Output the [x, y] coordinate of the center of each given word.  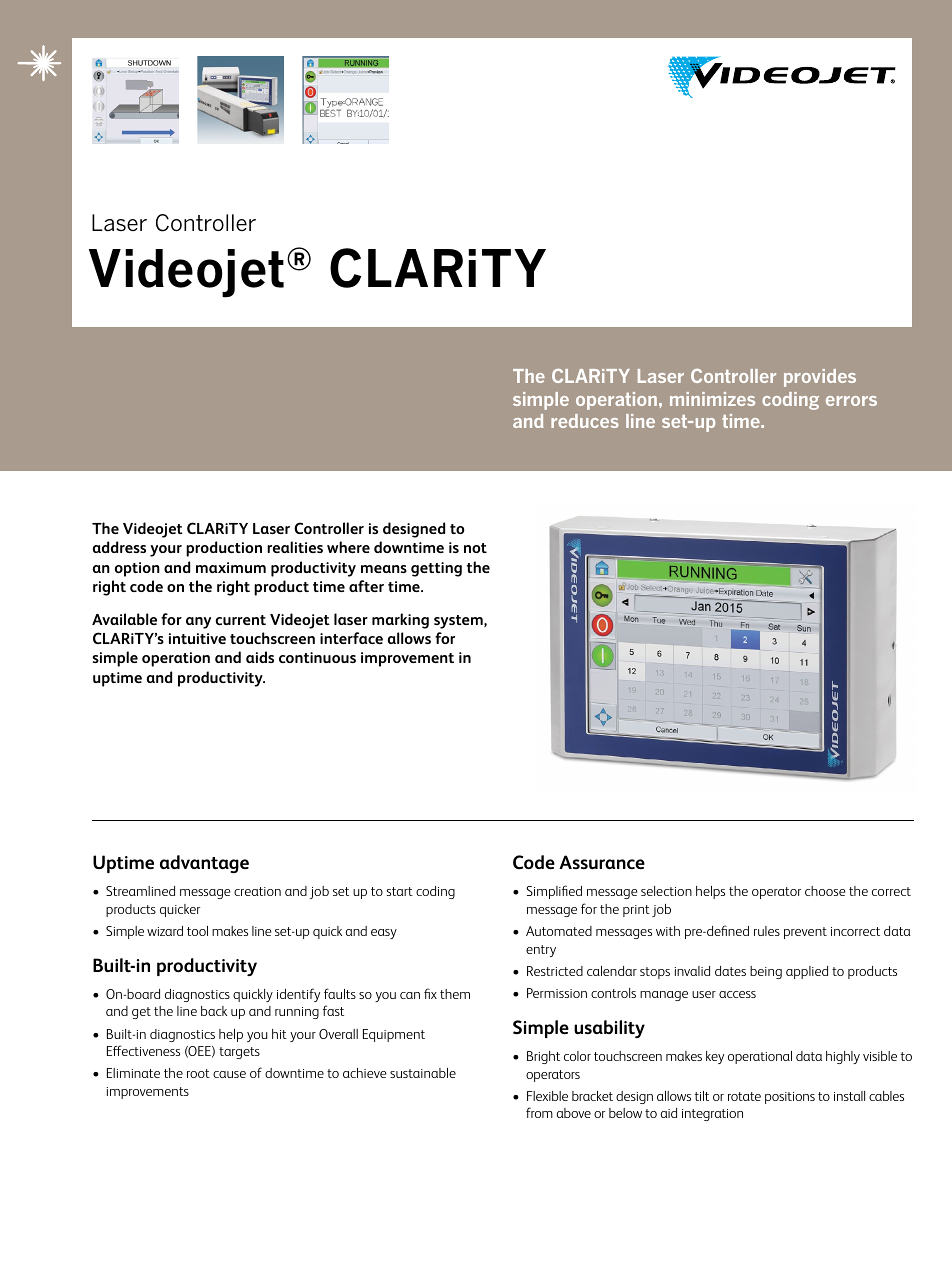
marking [400, 621]
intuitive [197, 638]
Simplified [554, 892]
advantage [204, 864]
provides [820, 378]
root [198, 1073]
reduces [585, 421]
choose [825, 891]
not [475, 548]
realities [295, 547]
